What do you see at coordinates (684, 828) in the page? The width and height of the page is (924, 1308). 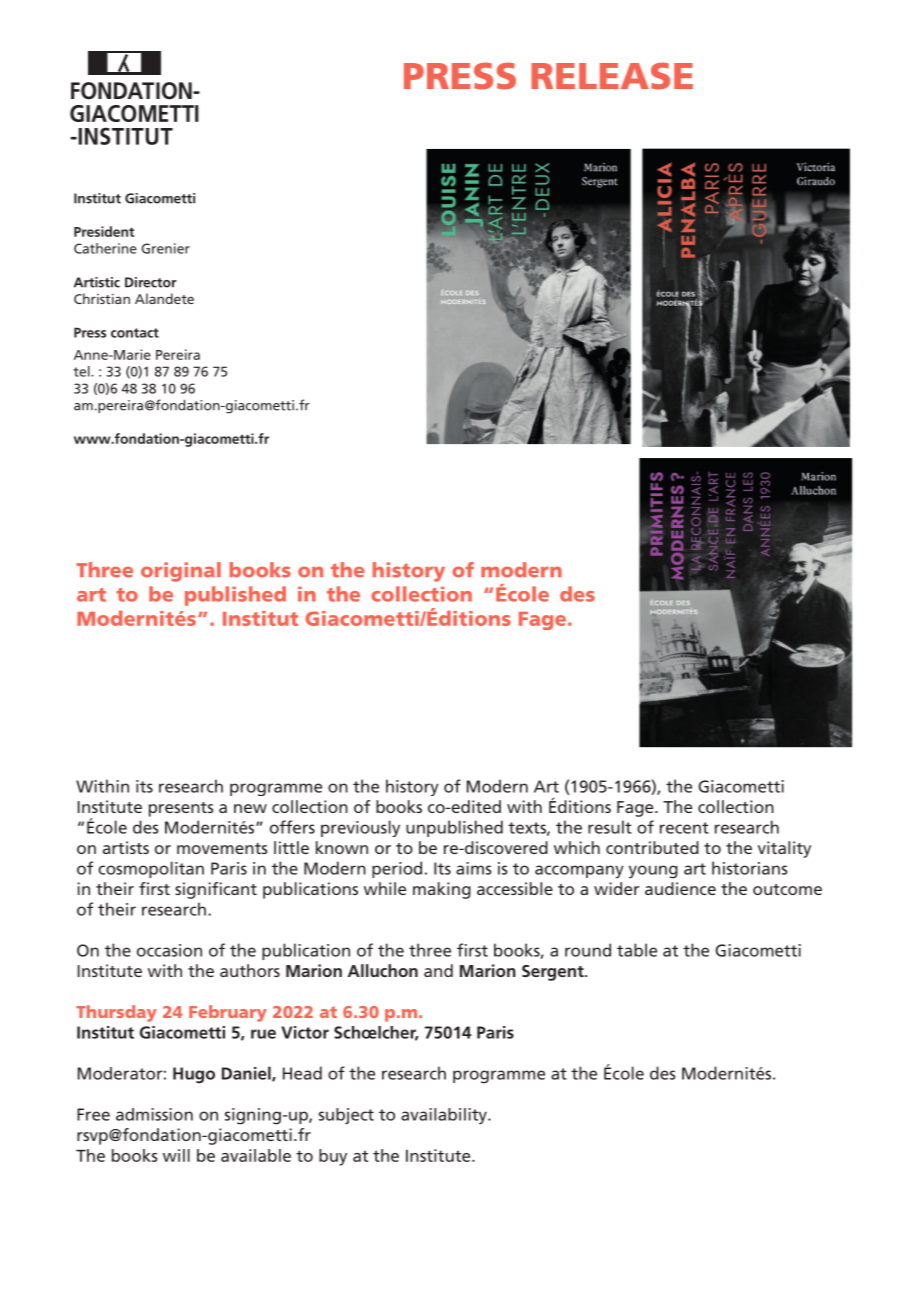 I see `recent` at bounding box center [684, 828].
